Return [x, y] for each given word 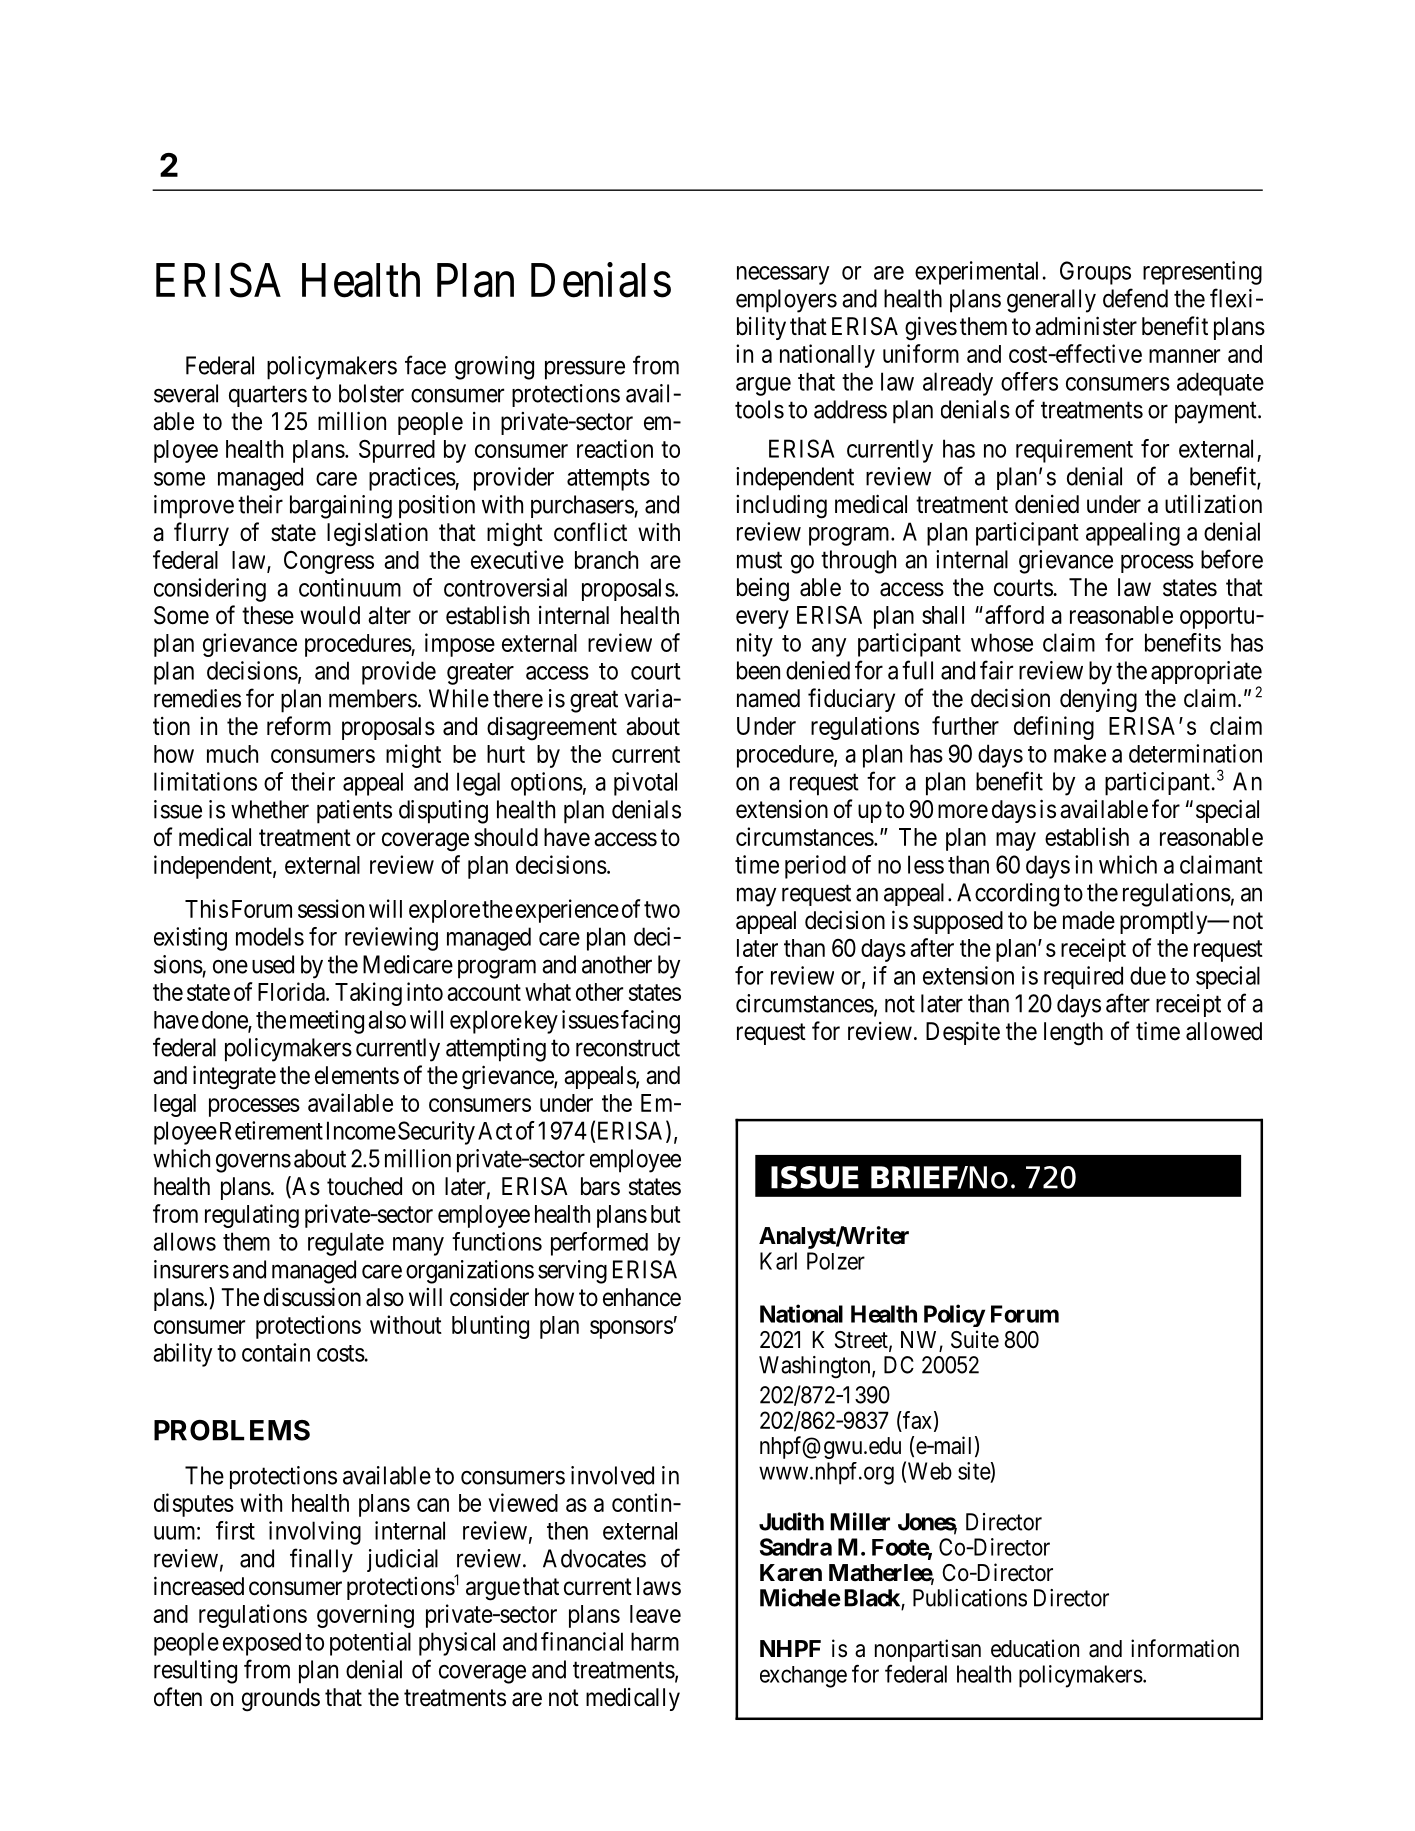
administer [1086, 326]
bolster [371, 393]
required [1083, 977]
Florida [292, 991]
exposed [262, 1644]
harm [655, 1641]
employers [786, 301]
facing [650, 1022]
